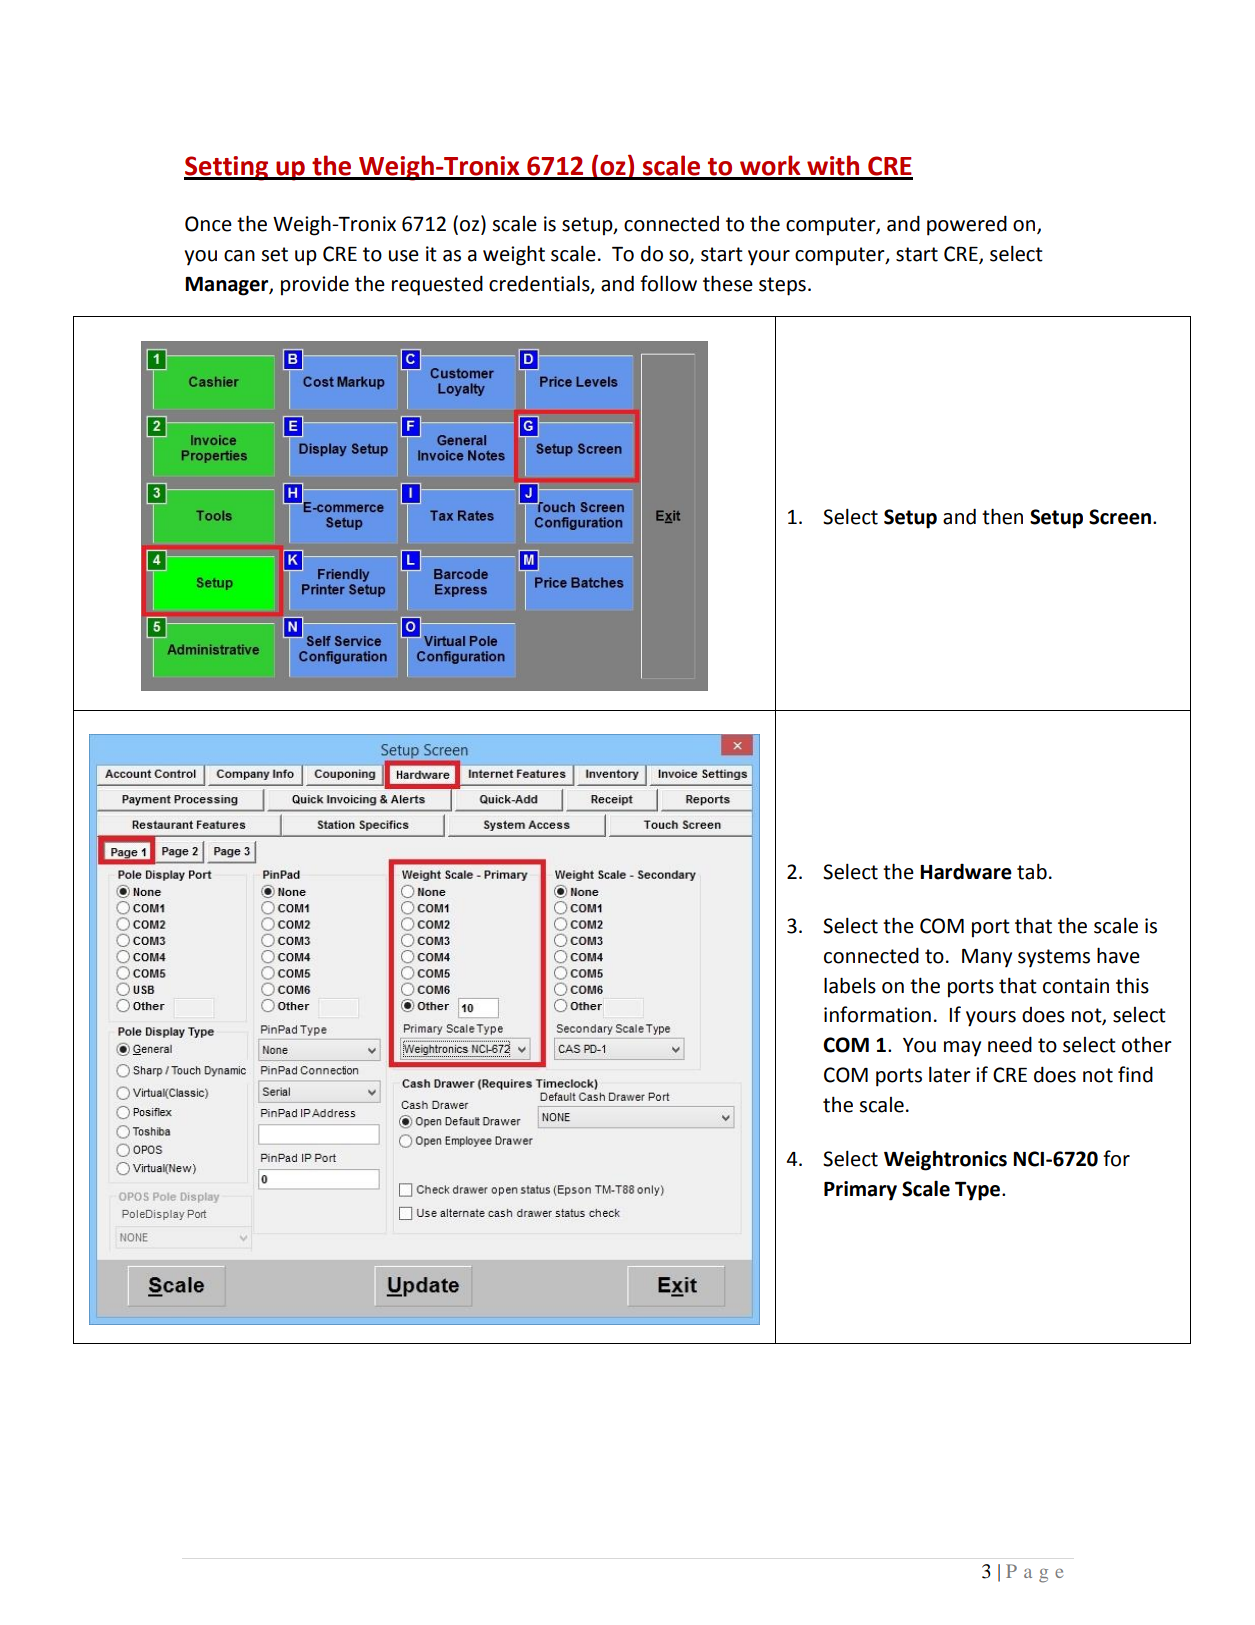 Image resolution: width=1255 pixels, height=1625 pixels. Describe the element at coordinates (227, 168) in the screenshot. I see `Setting` at that location.
